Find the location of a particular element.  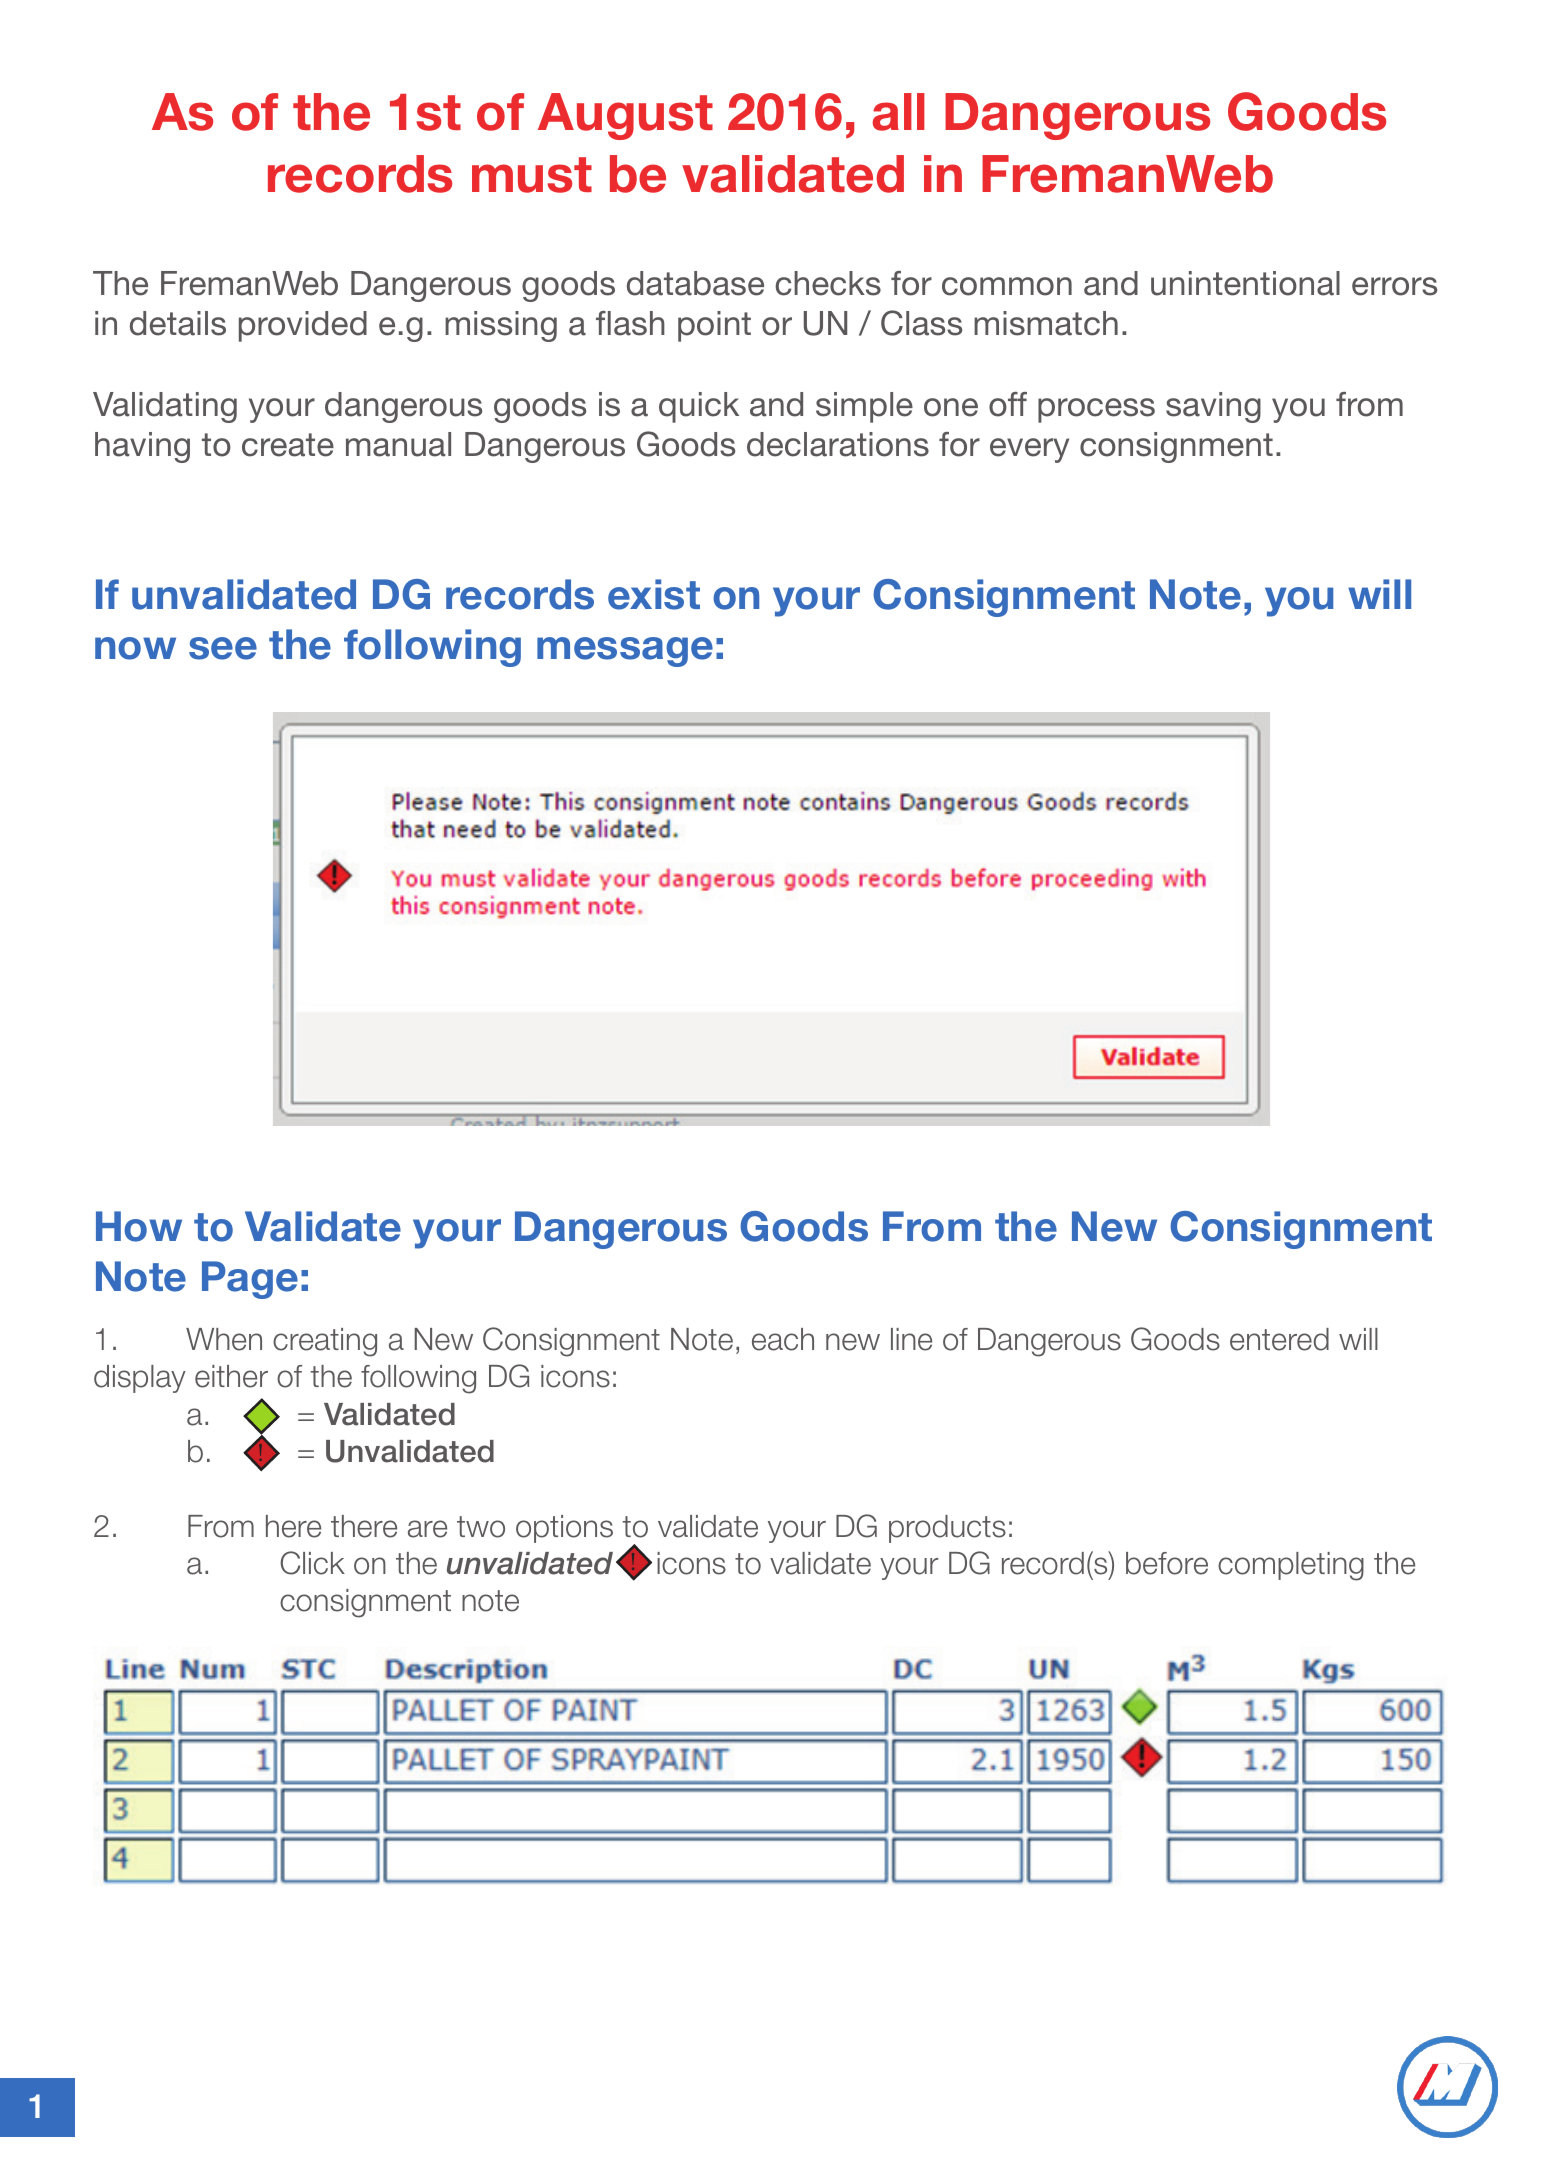

completing is located at coordinates (1291, 1566).
